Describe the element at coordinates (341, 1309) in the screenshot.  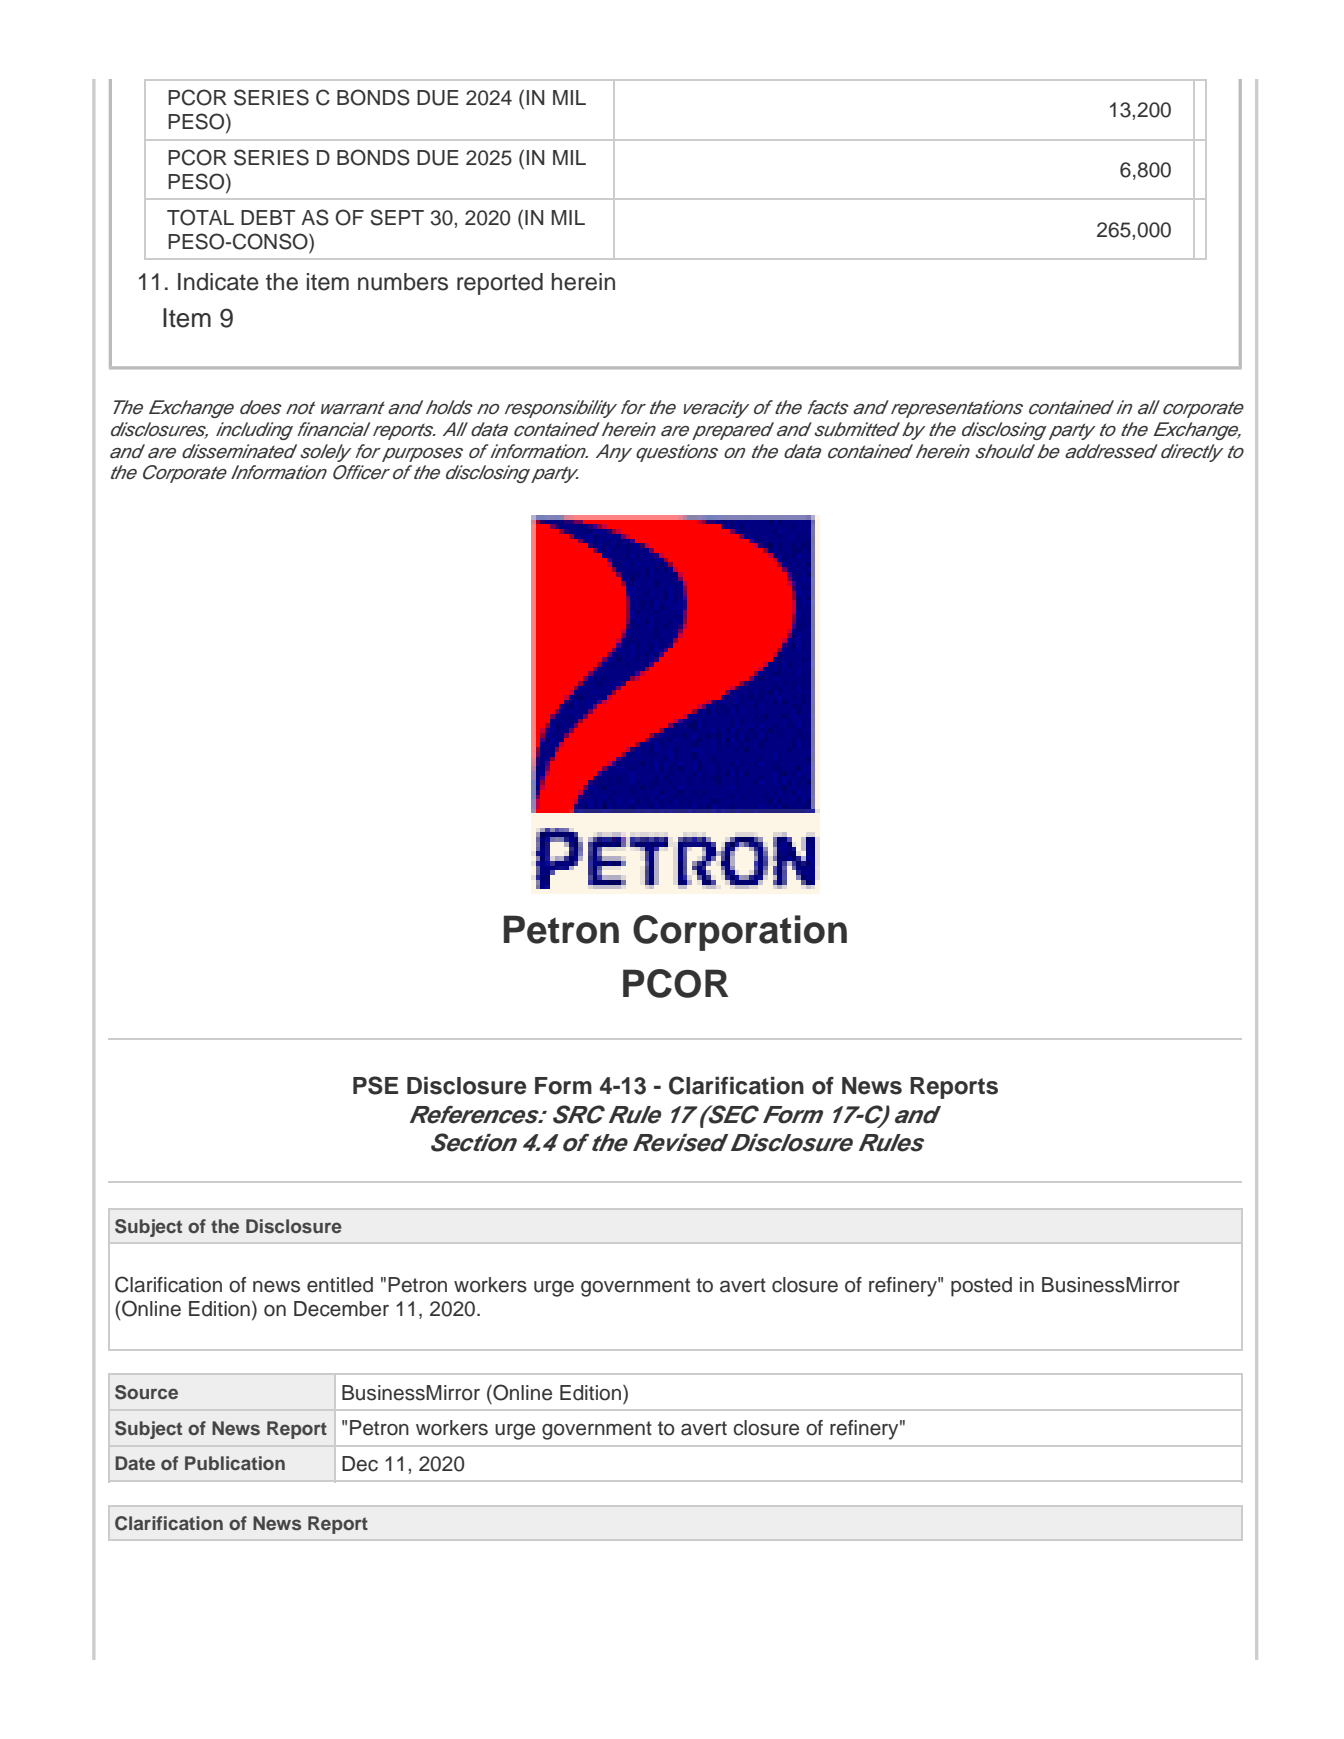
I see `December` at that location.
